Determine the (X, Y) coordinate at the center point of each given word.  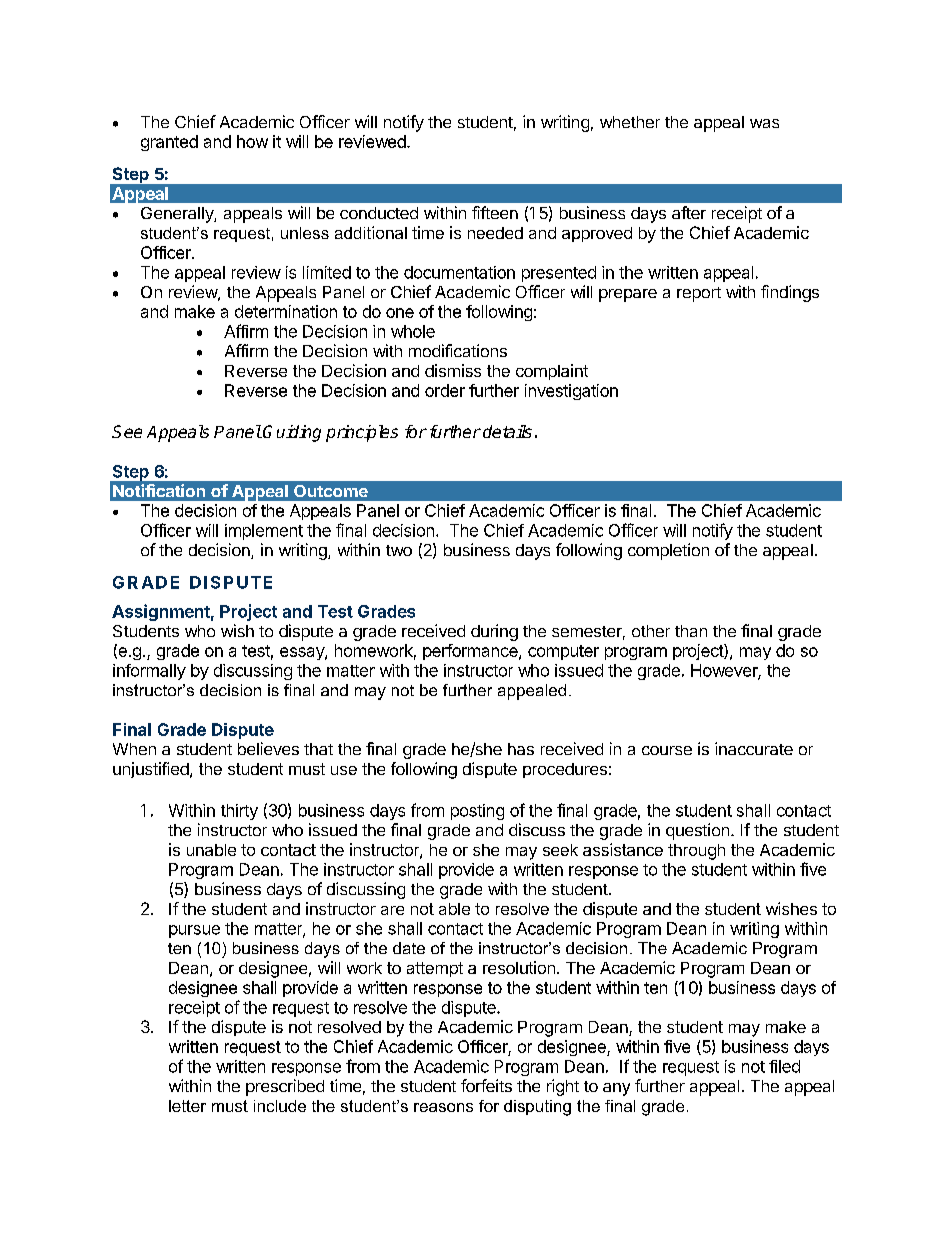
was (764, 123)
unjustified (152, 770)
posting (477, 812)
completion (668, 551)
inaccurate (754, 748)
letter (187, 1106)
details (507, 431)
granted (169, 143)
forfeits (486, 1085)
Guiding (292, 433)
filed (784, 1066)
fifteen (495, 212)
